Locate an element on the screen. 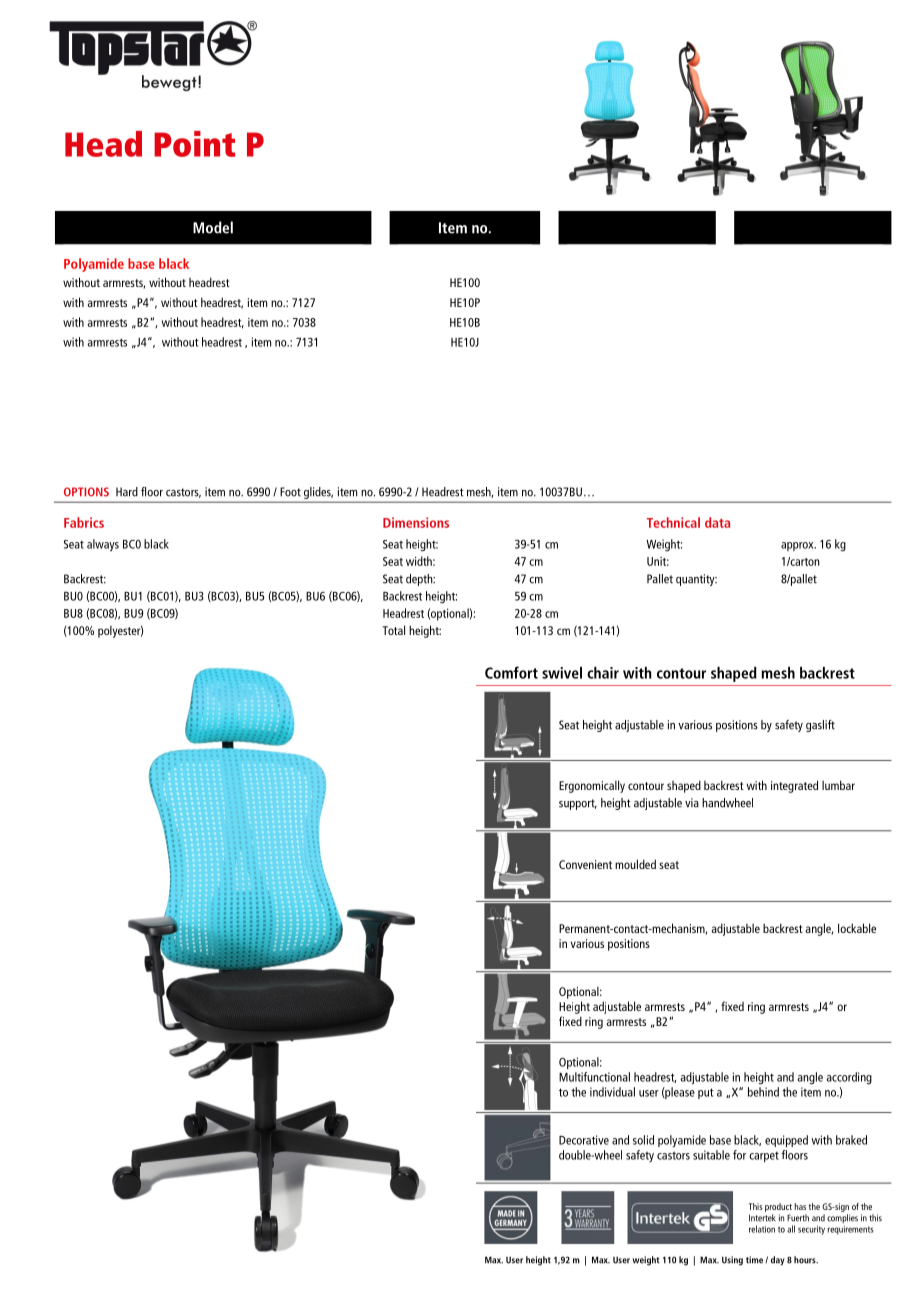 The image size is (924, 1308). Decorative is located at coordinates (584, 1140).
